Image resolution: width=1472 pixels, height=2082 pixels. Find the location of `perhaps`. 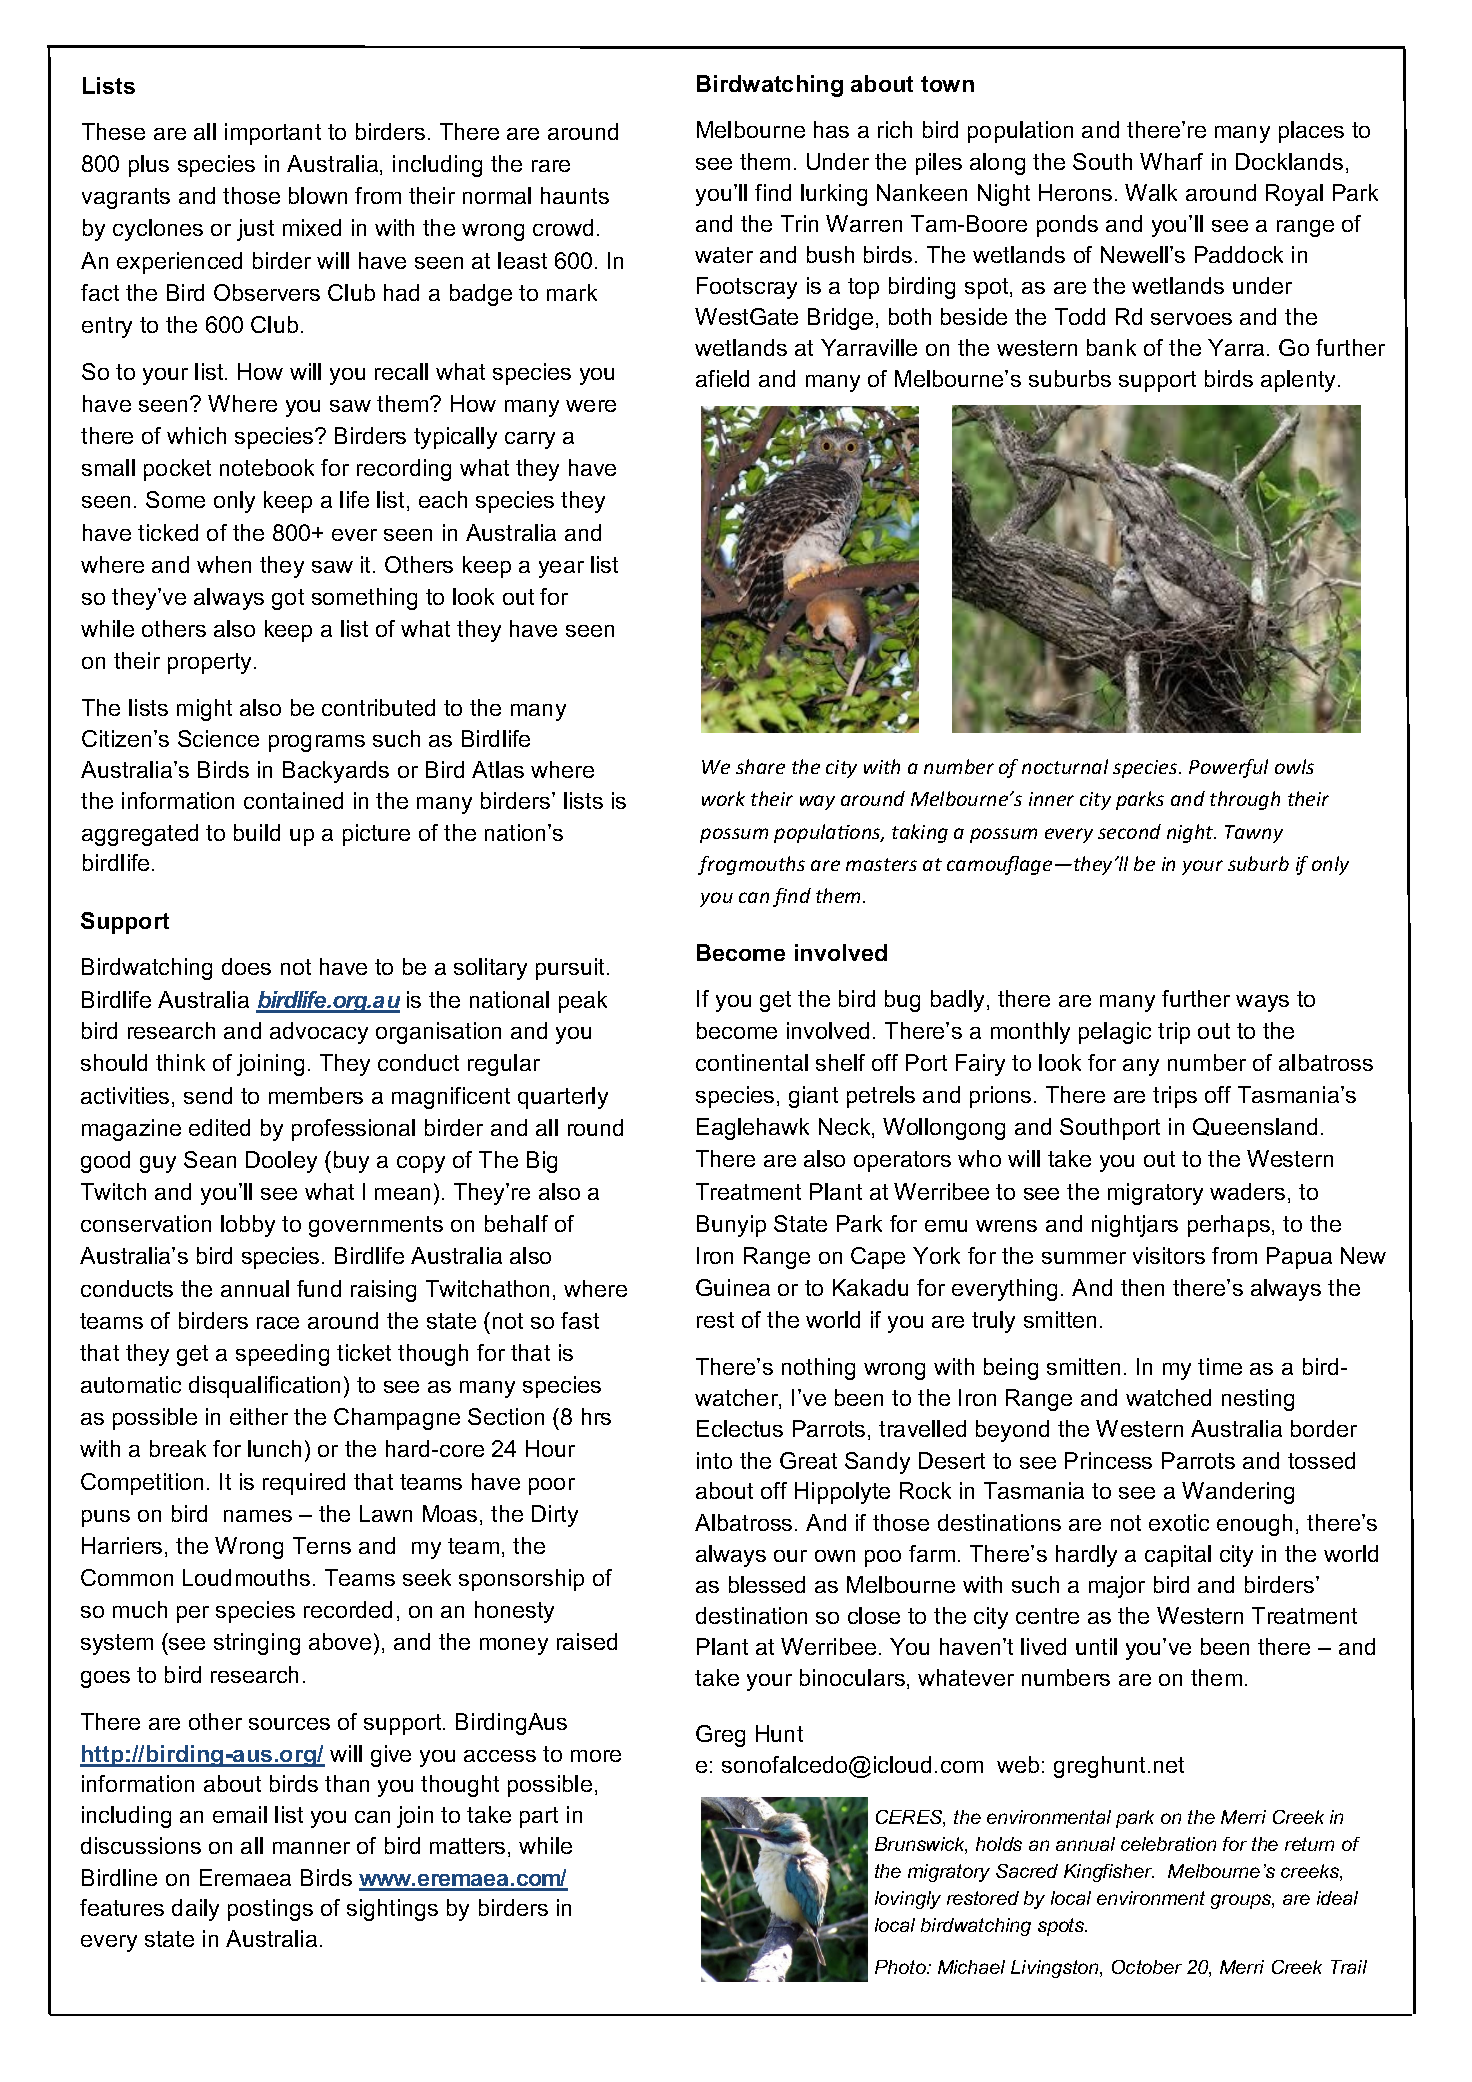

perhaps is located at coordinates (1229, 1226).
